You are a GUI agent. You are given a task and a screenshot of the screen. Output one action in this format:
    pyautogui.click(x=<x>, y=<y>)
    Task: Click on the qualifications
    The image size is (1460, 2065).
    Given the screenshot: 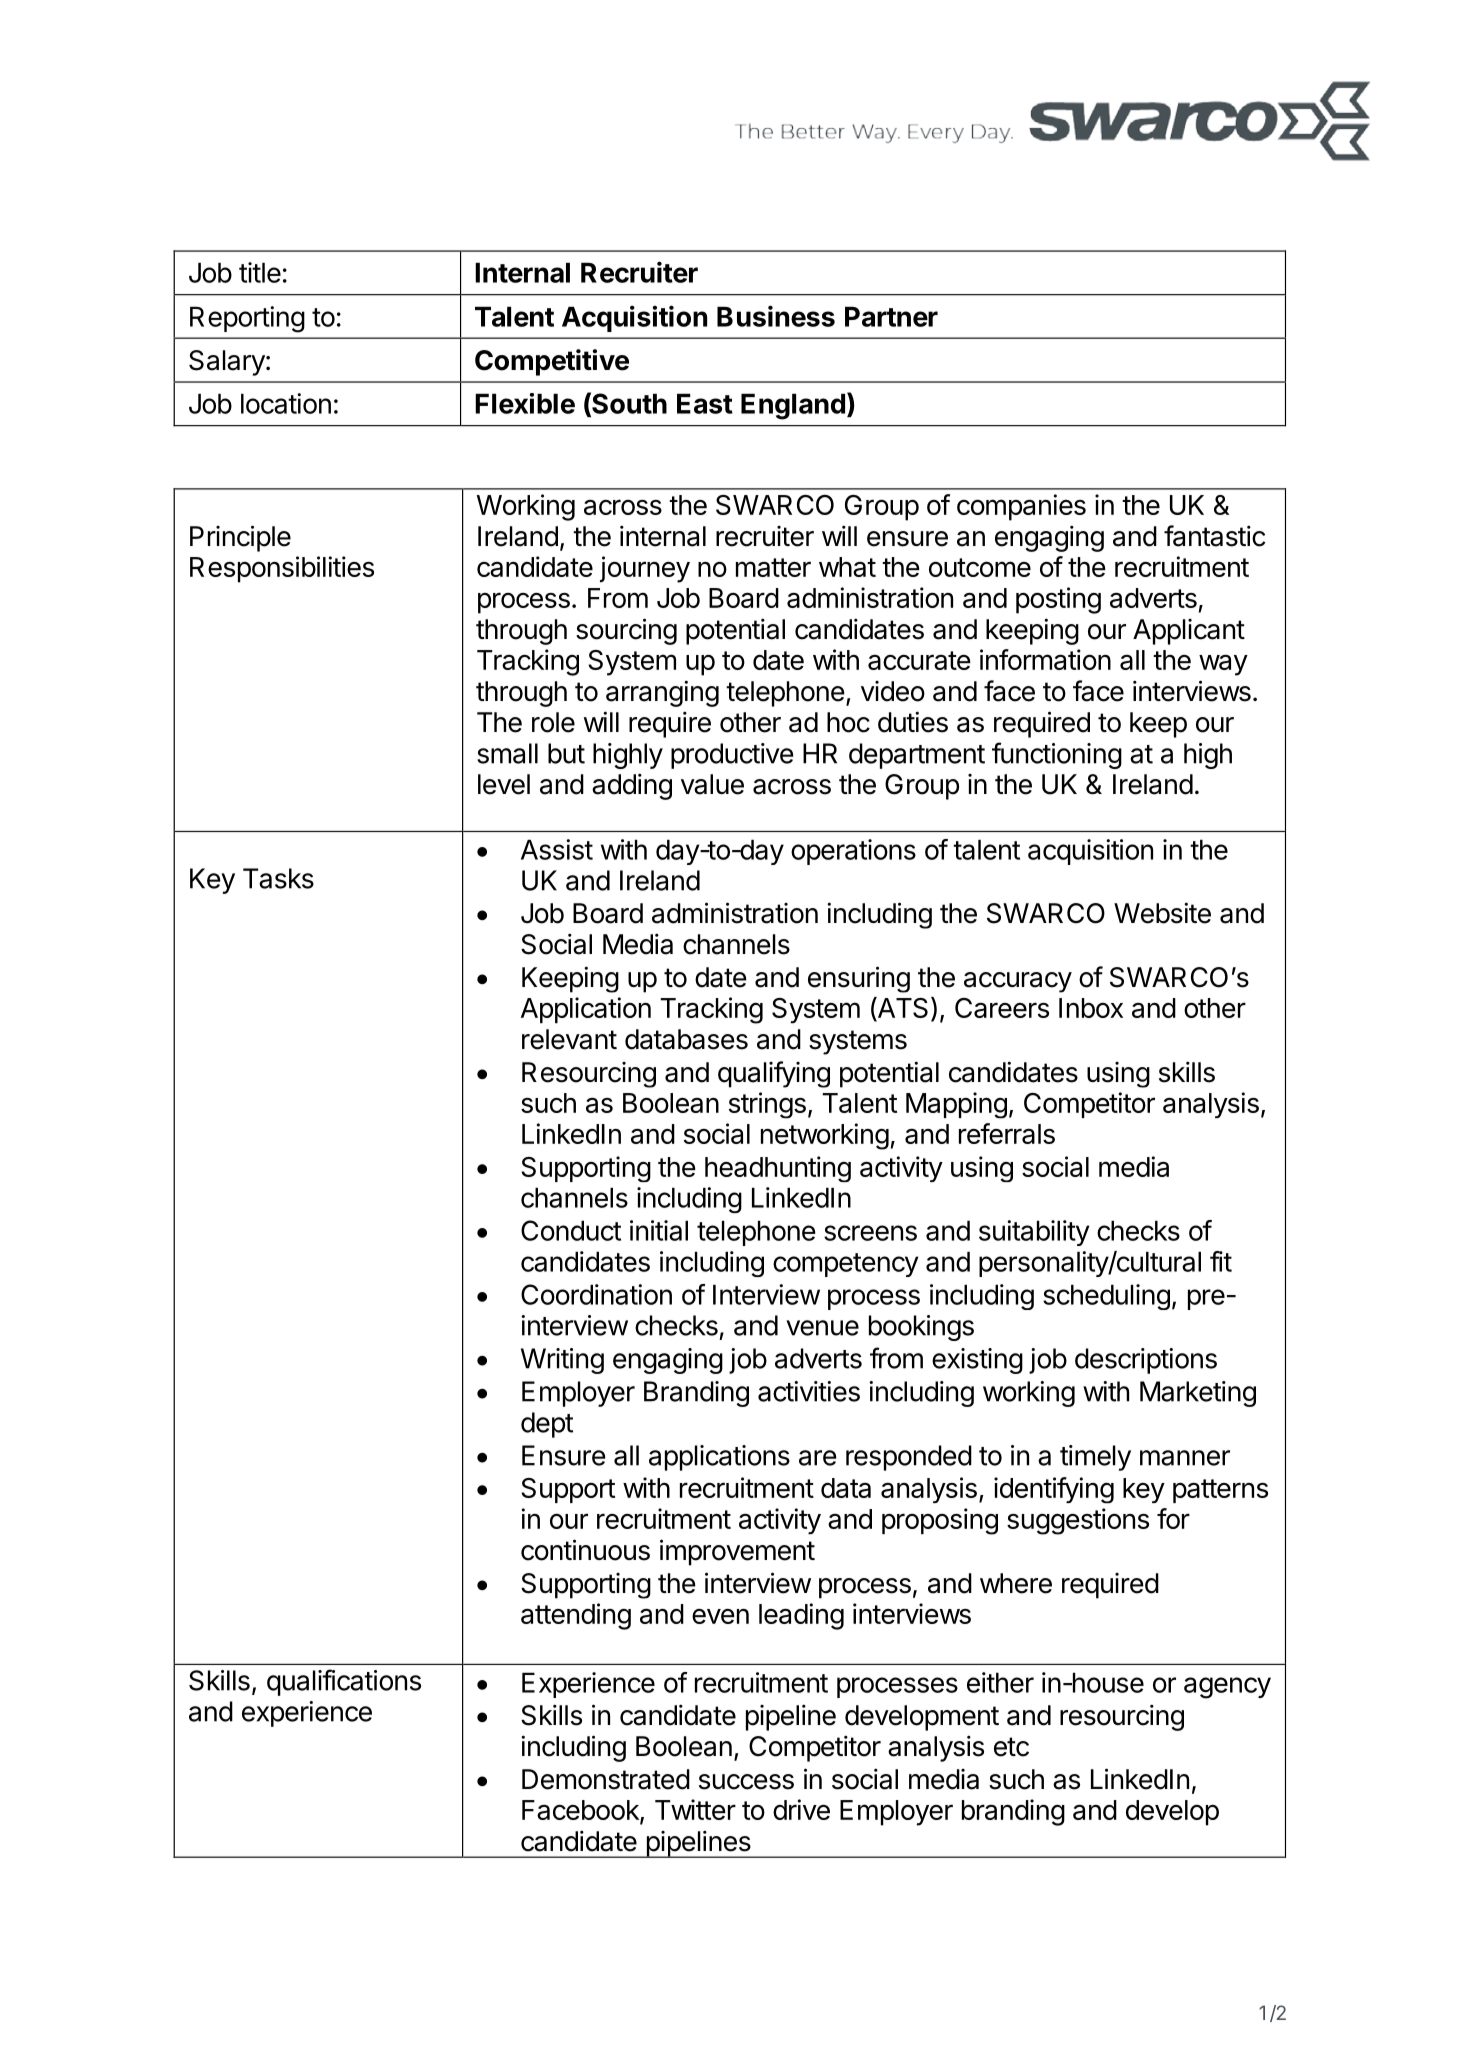 What is the action you would take?
    pyautogui.click(x=344, y=1682)
